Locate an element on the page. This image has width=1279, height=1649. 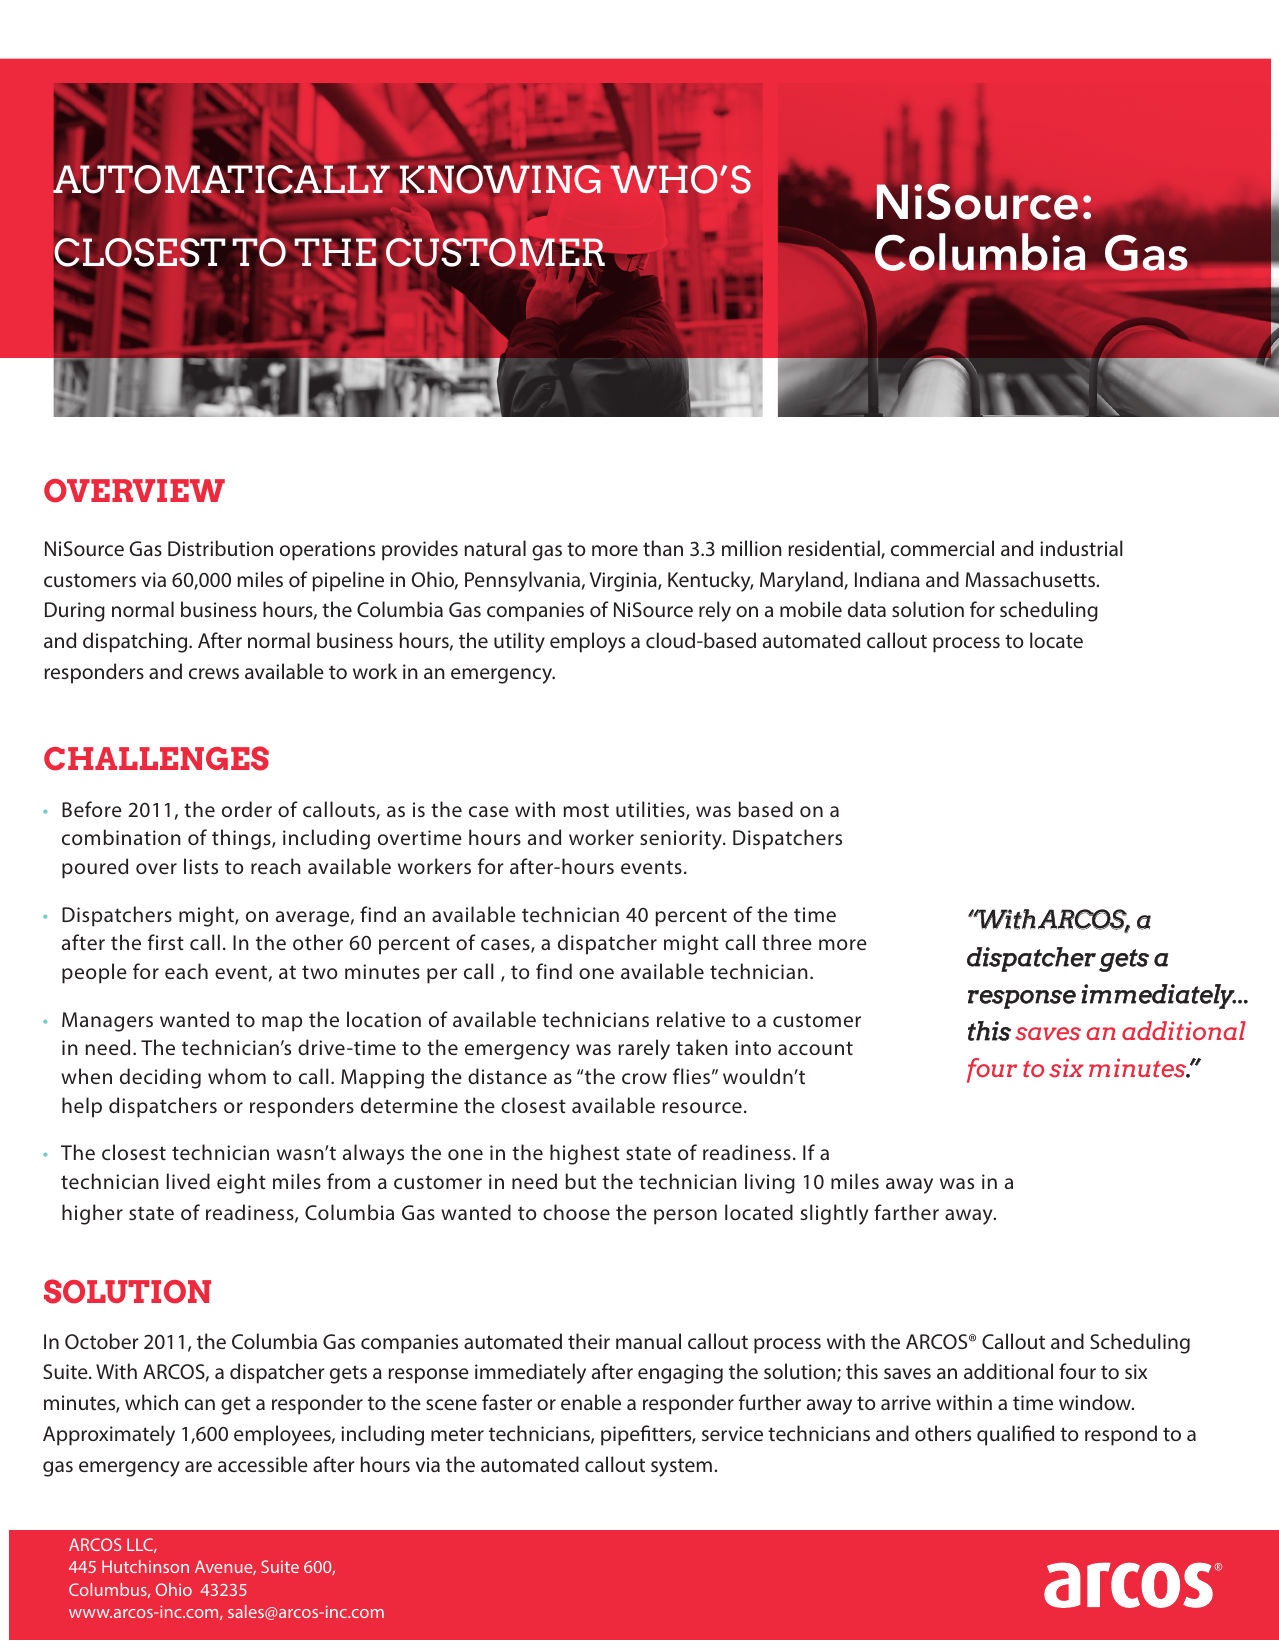
commercial is located at coordinates (942, 548).
